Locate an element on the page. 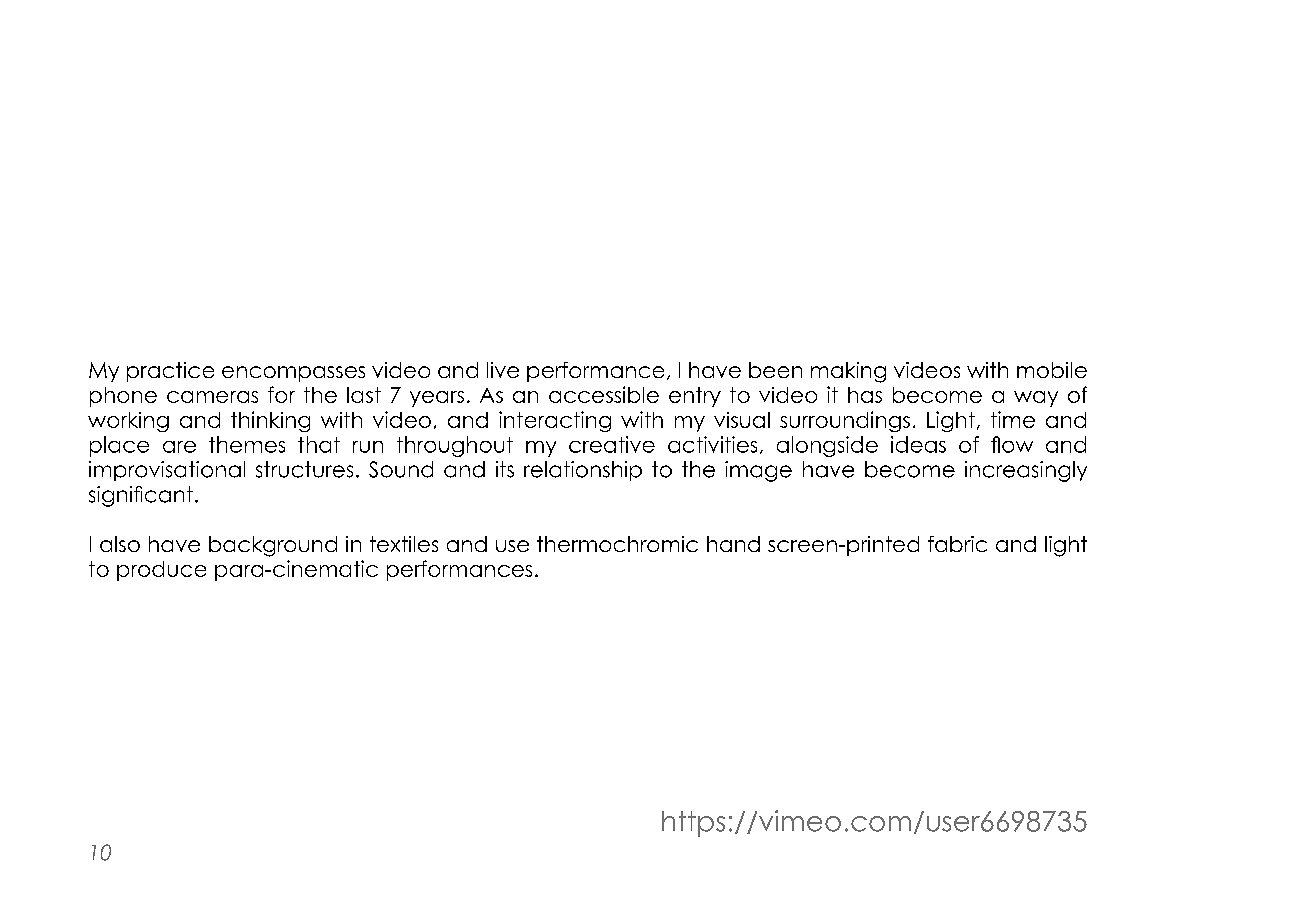  significant is located at coordinates (141, 496).
